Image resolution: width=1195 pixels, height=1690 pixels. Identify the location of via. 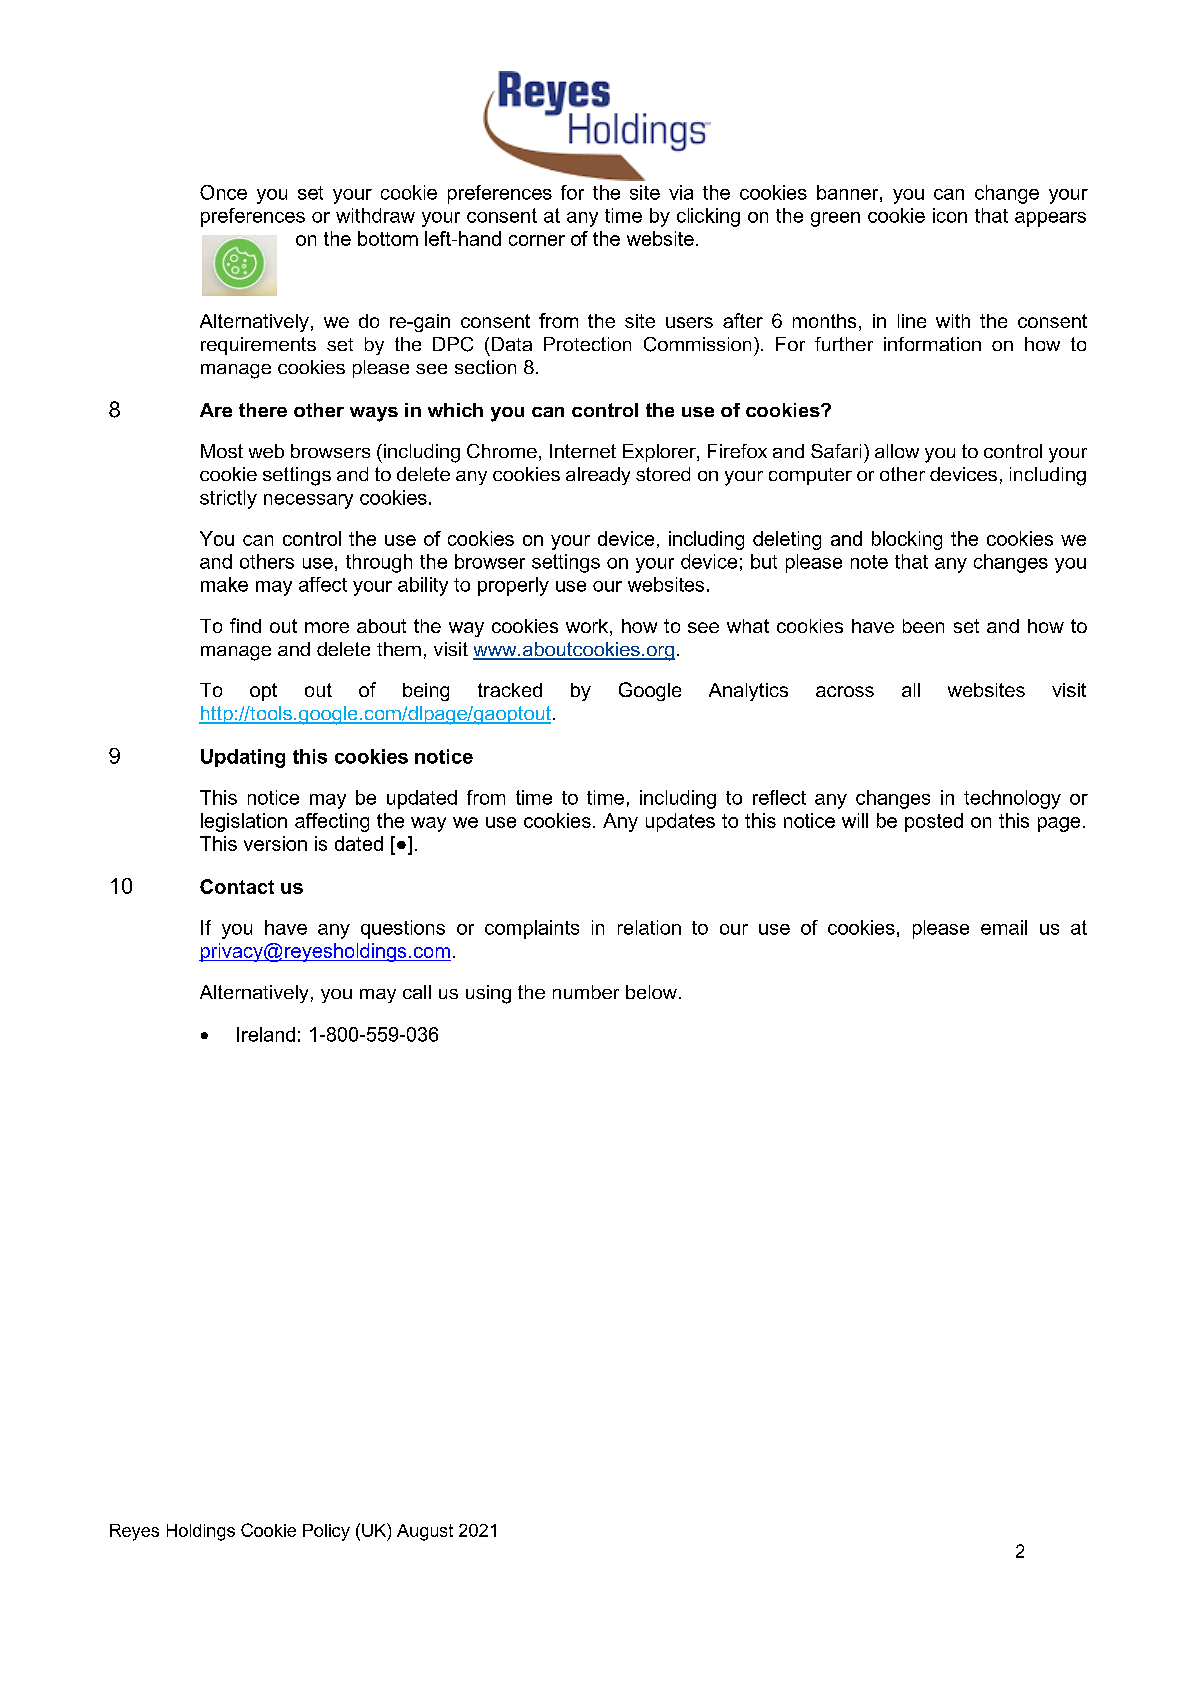
(681, 192).
